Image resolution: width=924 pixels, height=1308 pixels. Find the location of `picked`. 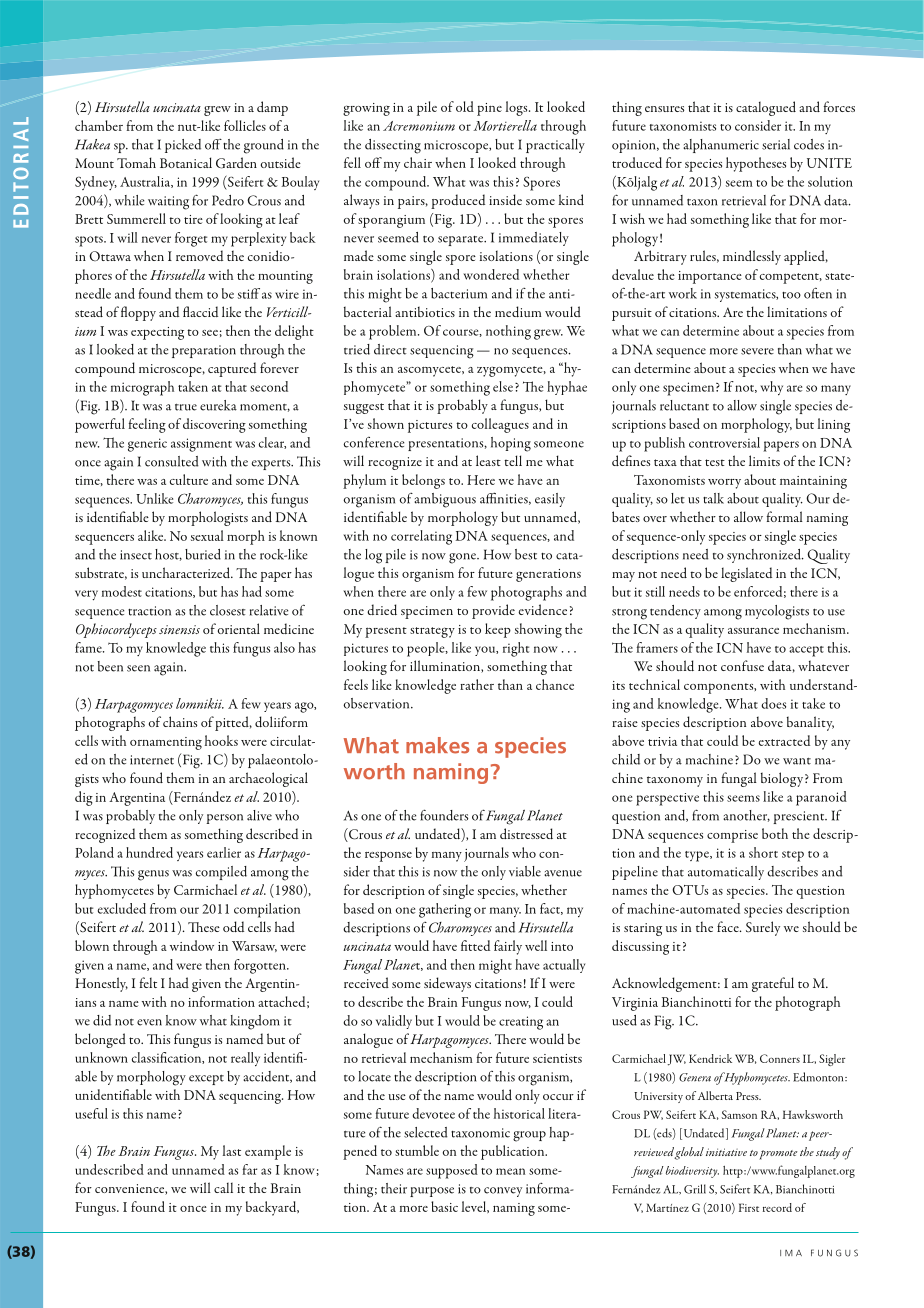

picked is located at coordinates (183, 146).
